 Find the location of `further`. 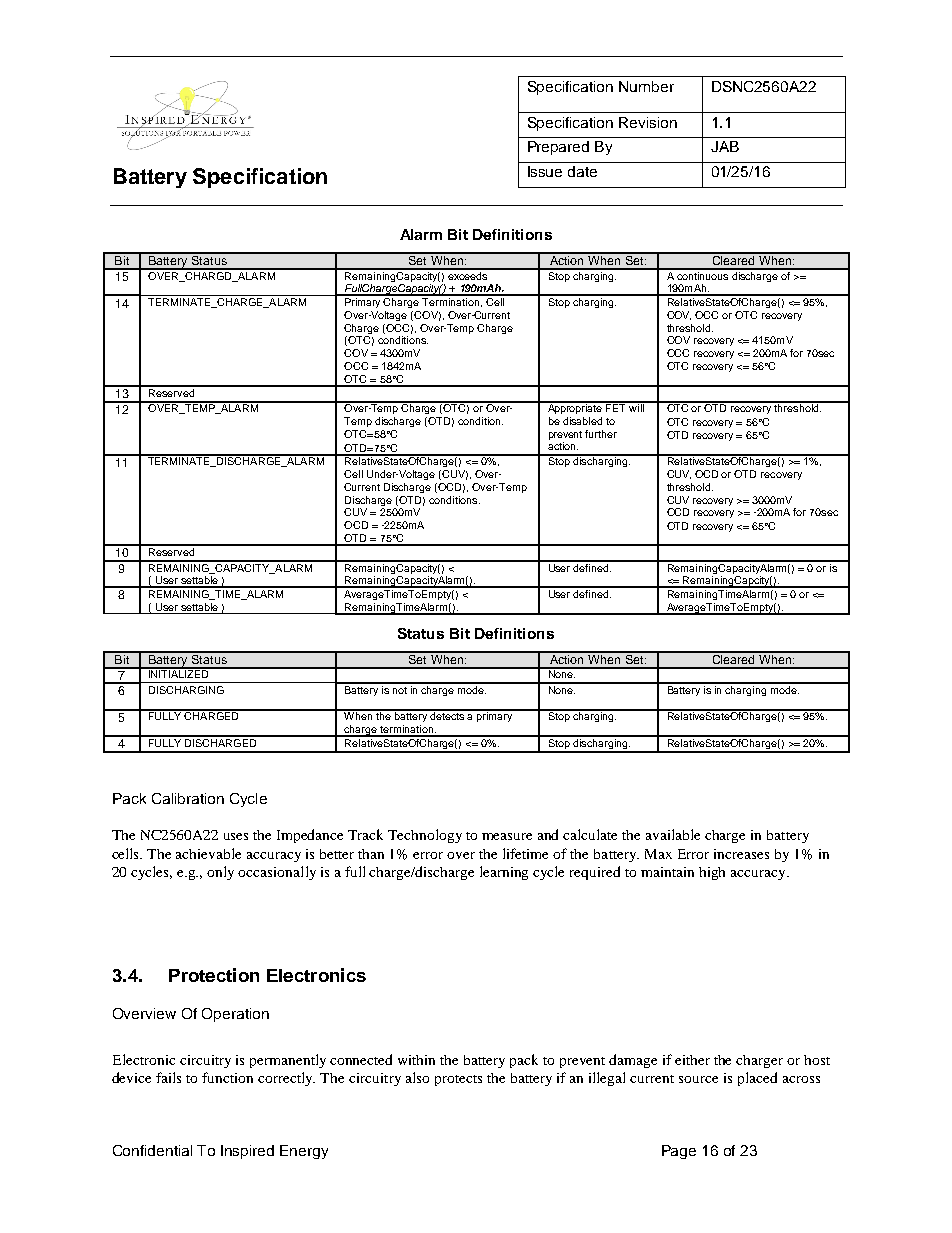

further is located at coordinates (601, 434).
